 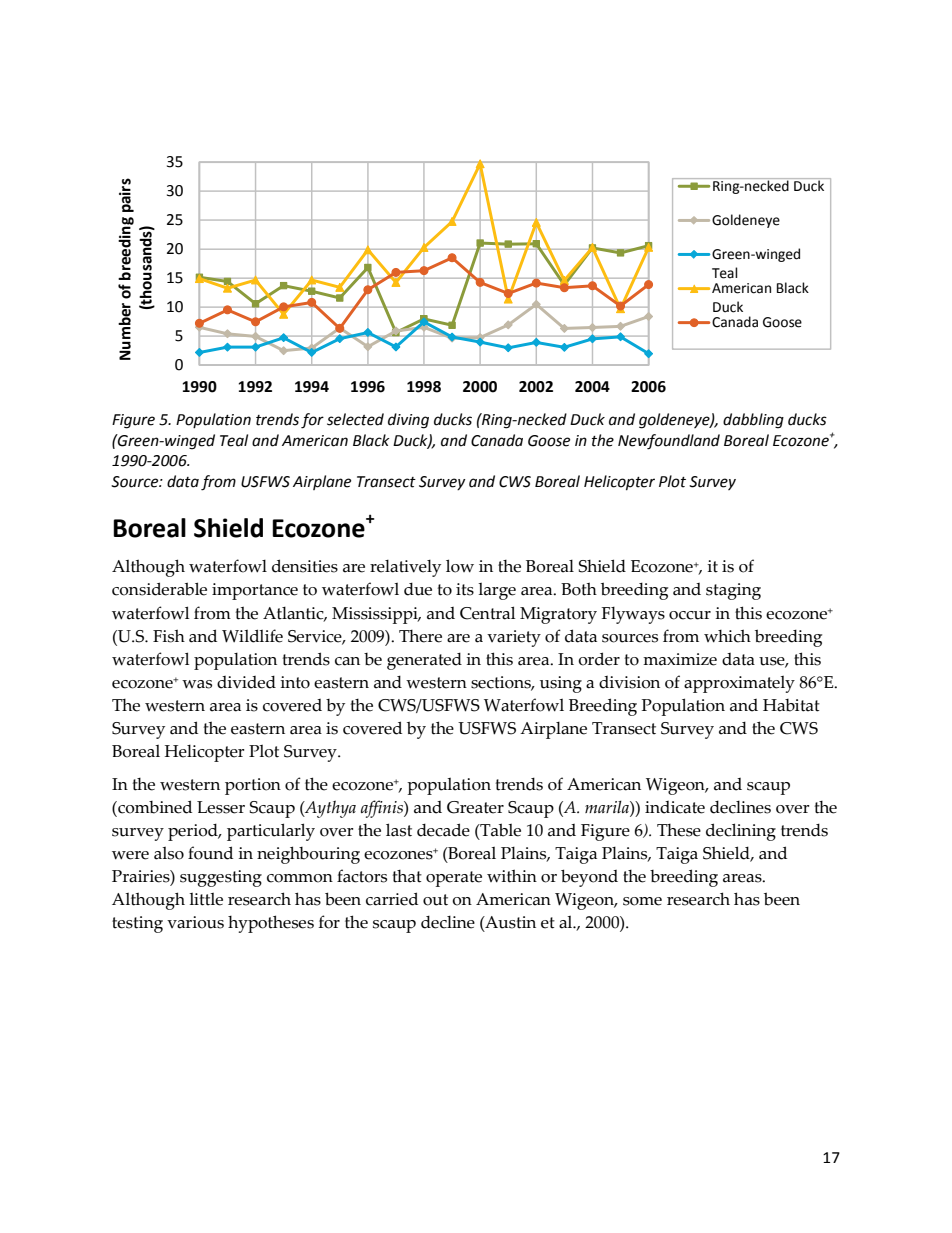 I want to click on little, so click(x=206, y=899).
